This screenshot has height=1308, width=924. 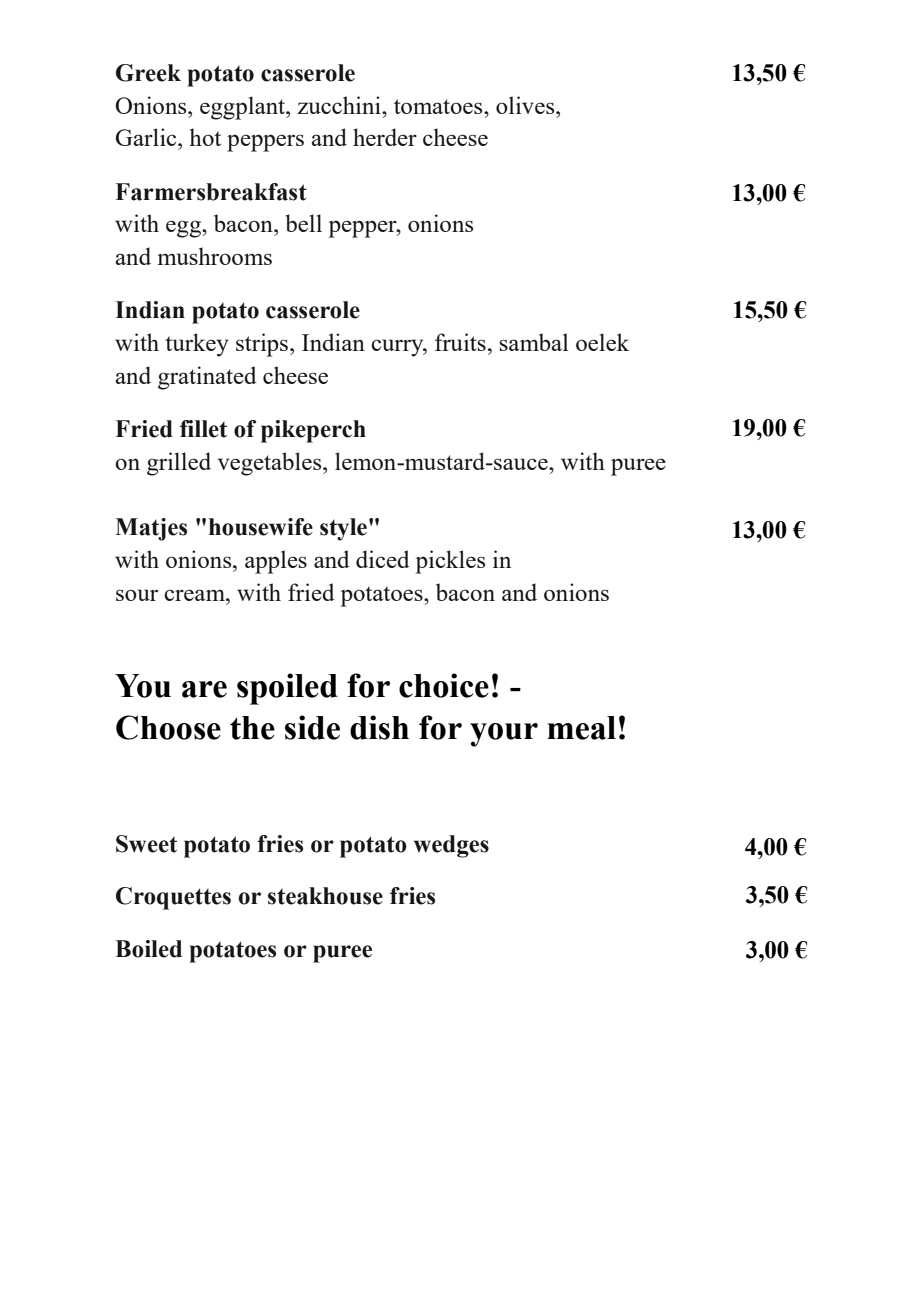 I want to click on are, so click(x=204, y=689).
